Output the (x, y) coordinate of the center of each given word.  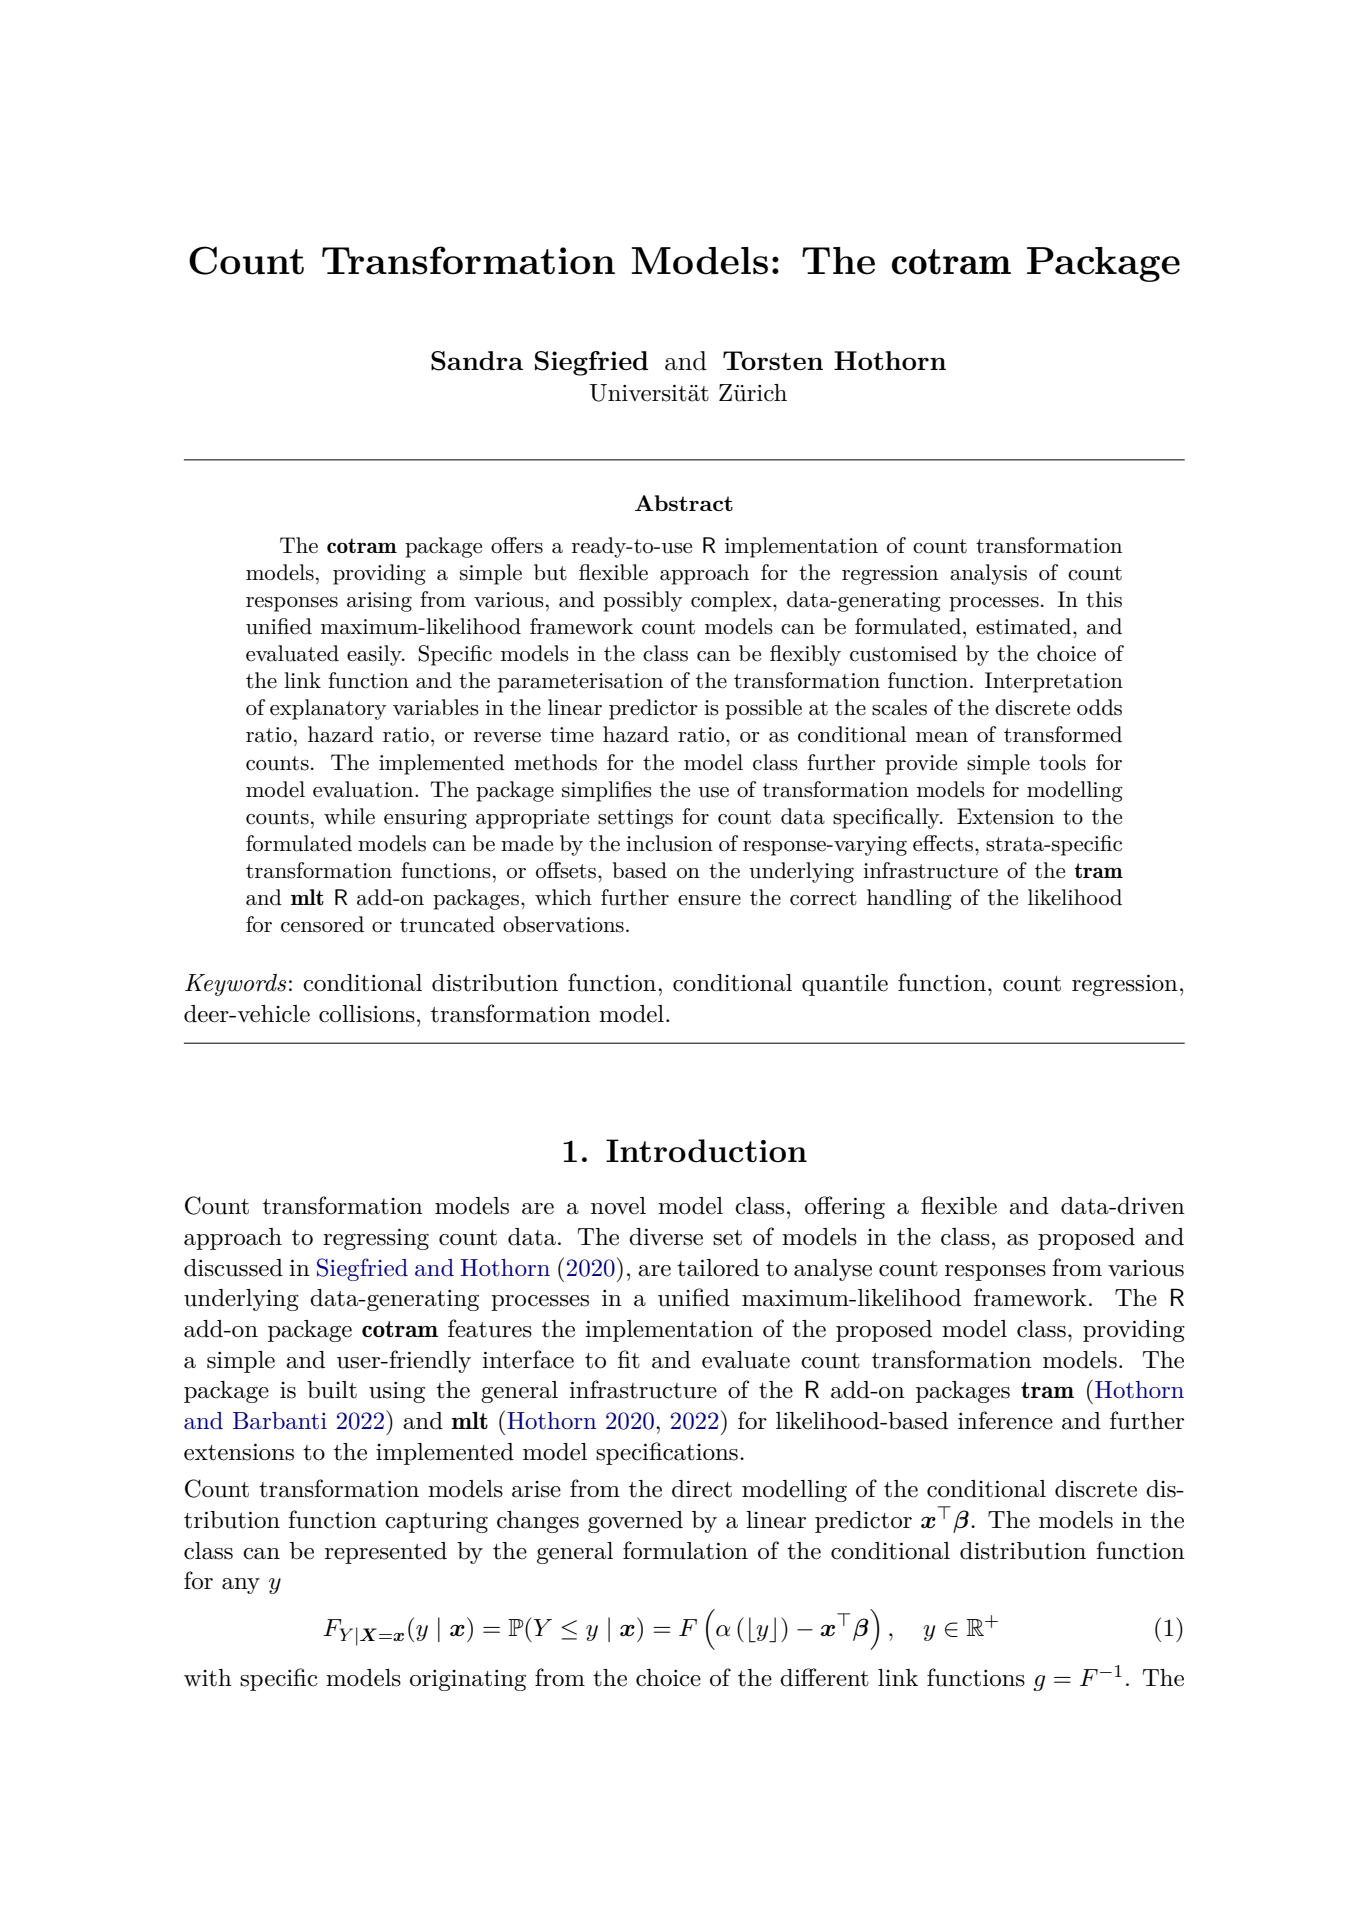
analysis (988, 574)
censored (322, 924)
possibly (642, 601)
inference (1005, 1420)
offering (845, 1207)
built (332, 1390)
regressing (376, 1239)
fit (629, 1359)
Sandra (477, 361)
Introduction (706, 1151)
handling (909, 899)
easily (375, 655)
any (241, 1586)
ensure (709, 900)
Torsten (773, 360)
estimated (1025, 626)
